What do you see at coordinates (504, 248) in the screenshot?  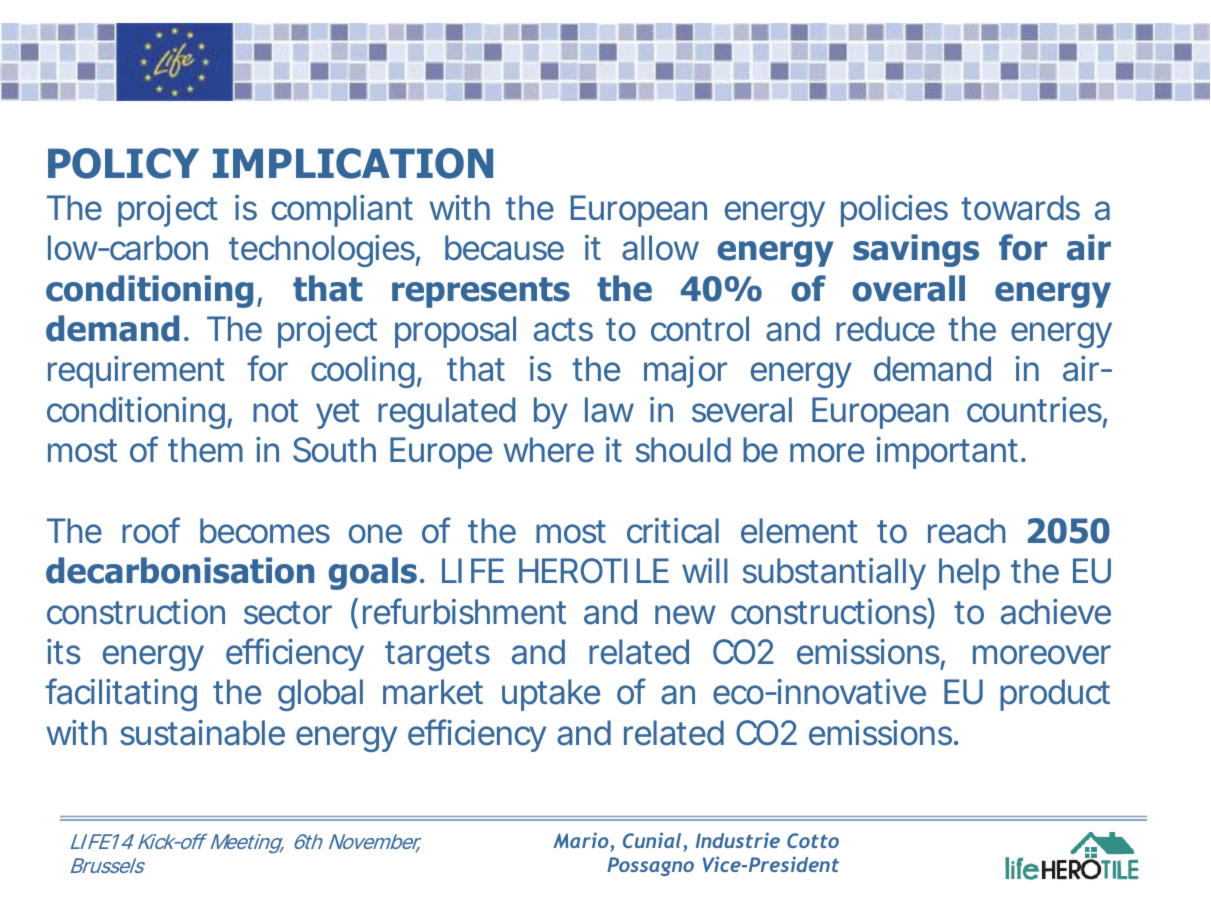 I see `because` at bounding box center [504, 248].
